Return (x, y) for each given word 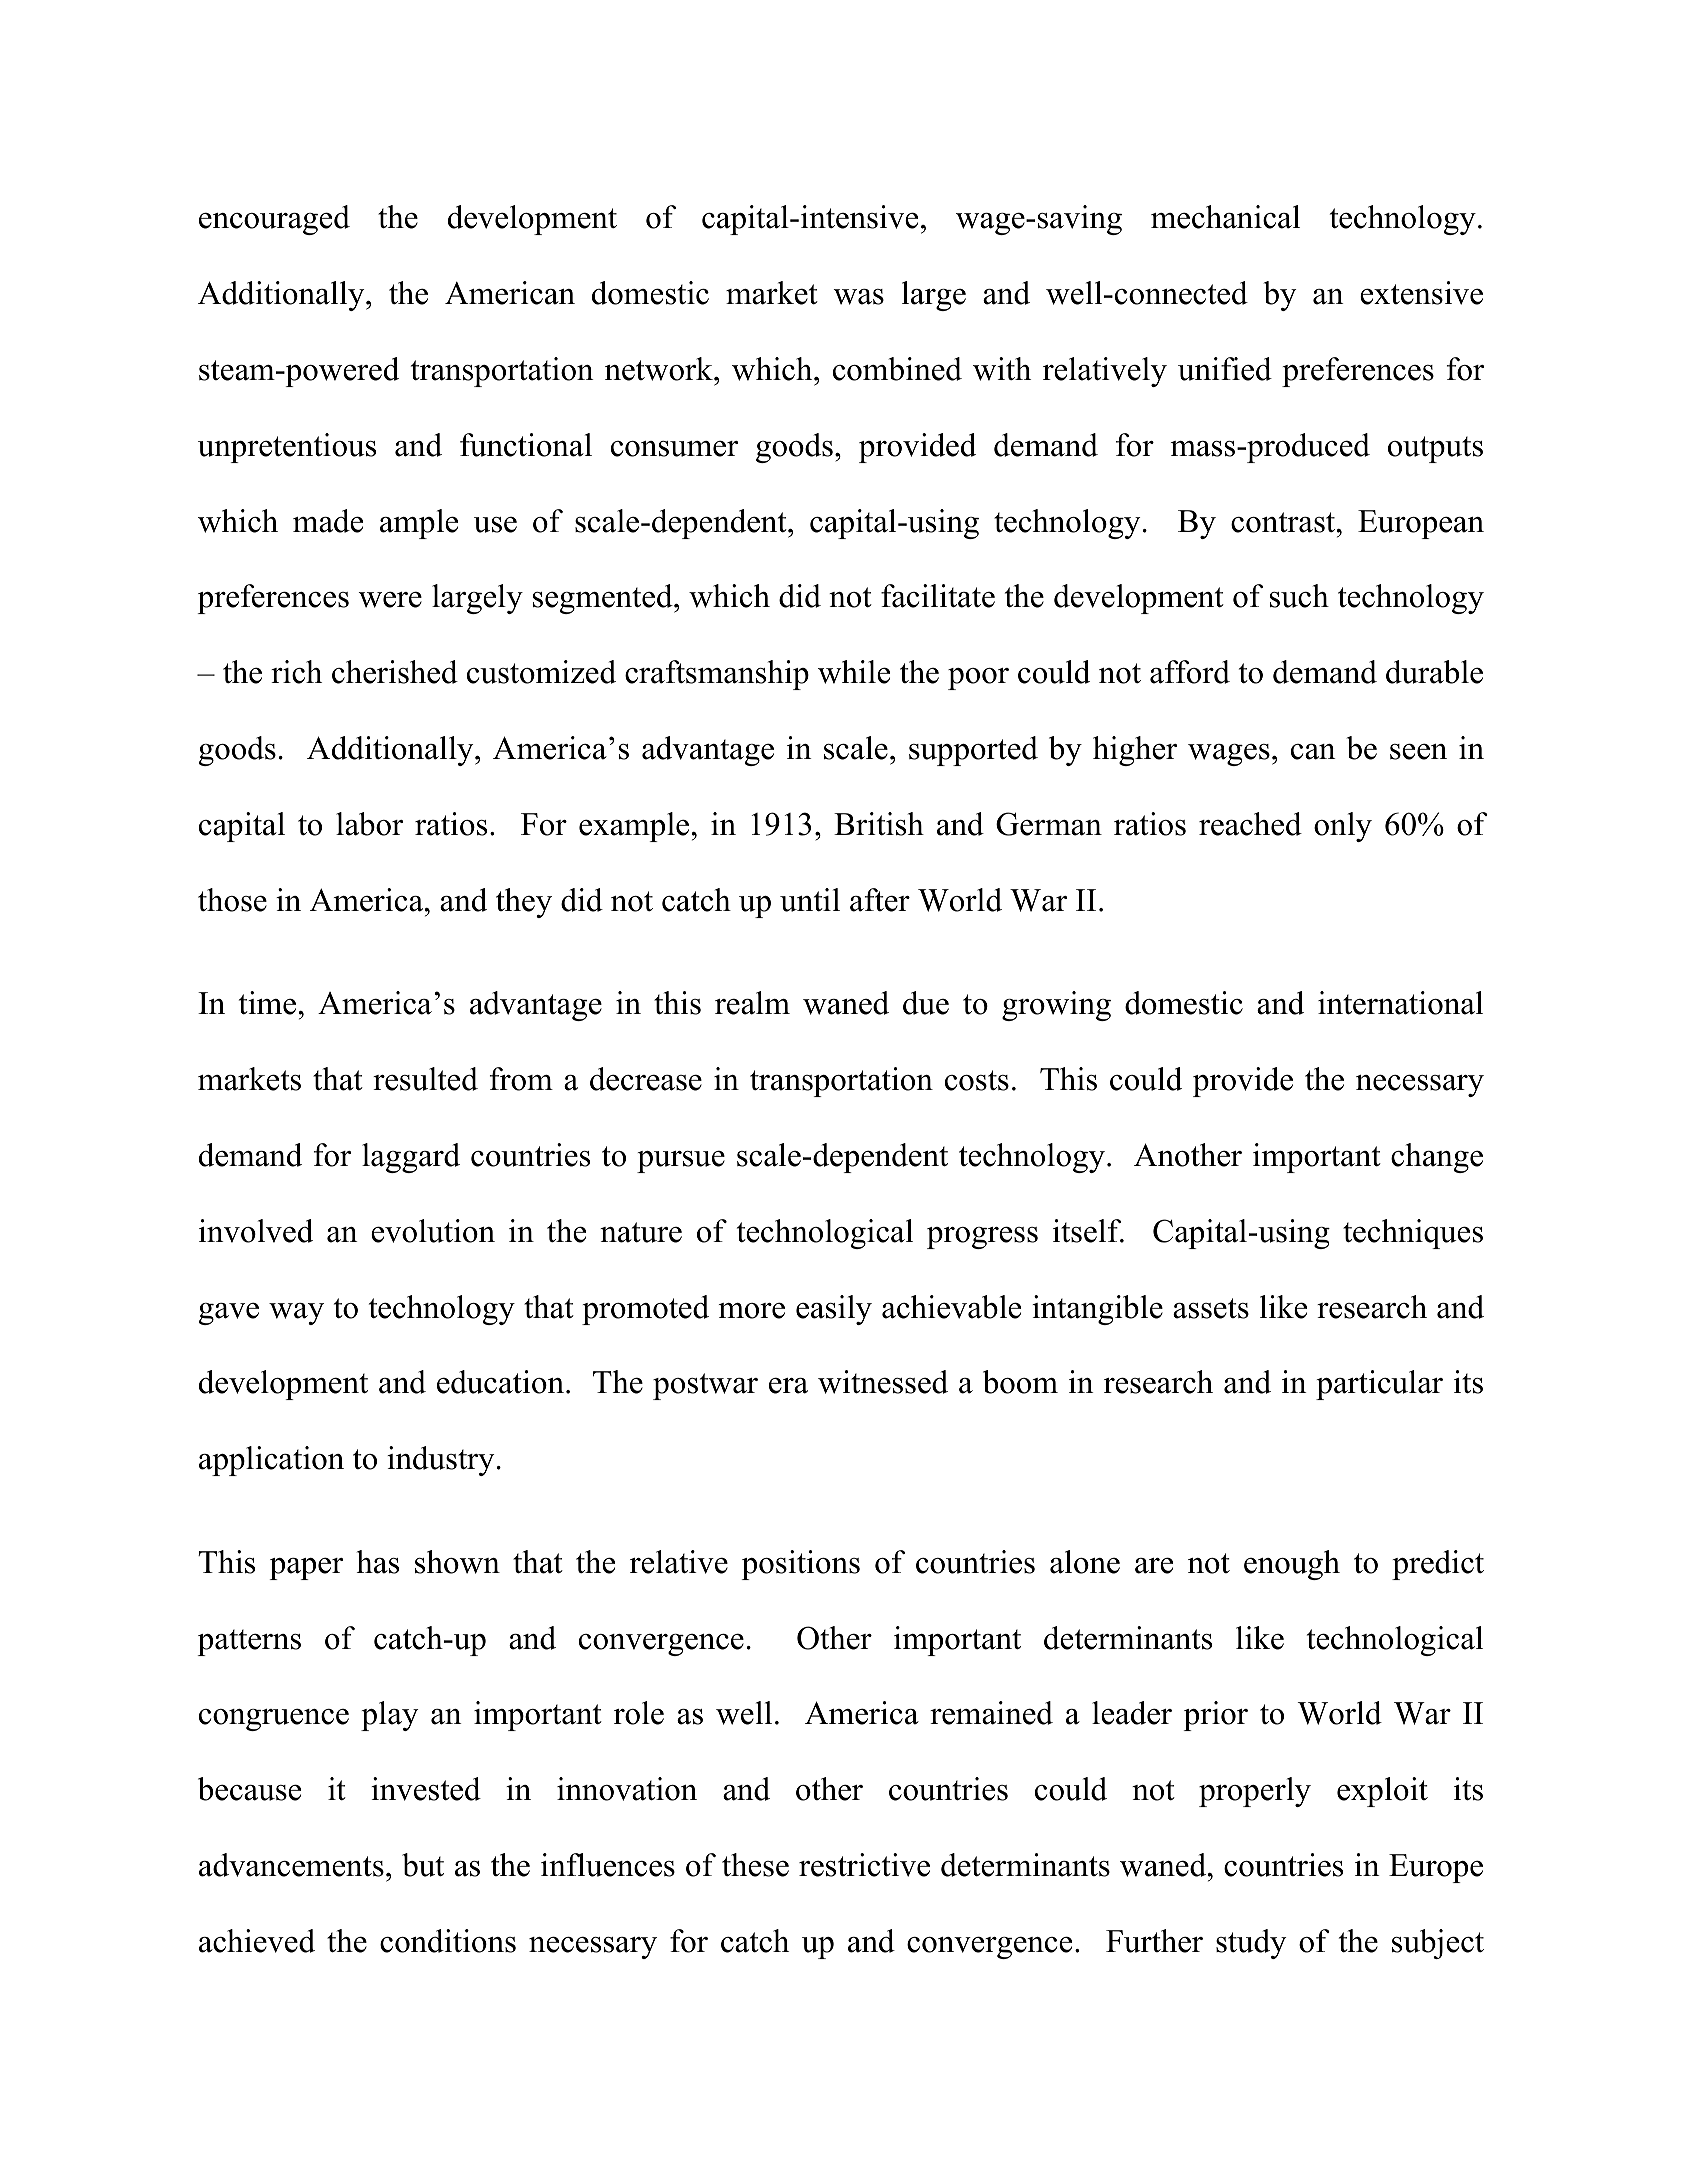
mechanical (1225, 217)
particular (1379, 1385)
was (858, 297)
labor (369, 824)
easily (834, 1310)
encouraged (274, 220)
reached (1250, 824)
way (296, 1314)
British (879, 824)
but (423, 1865)
